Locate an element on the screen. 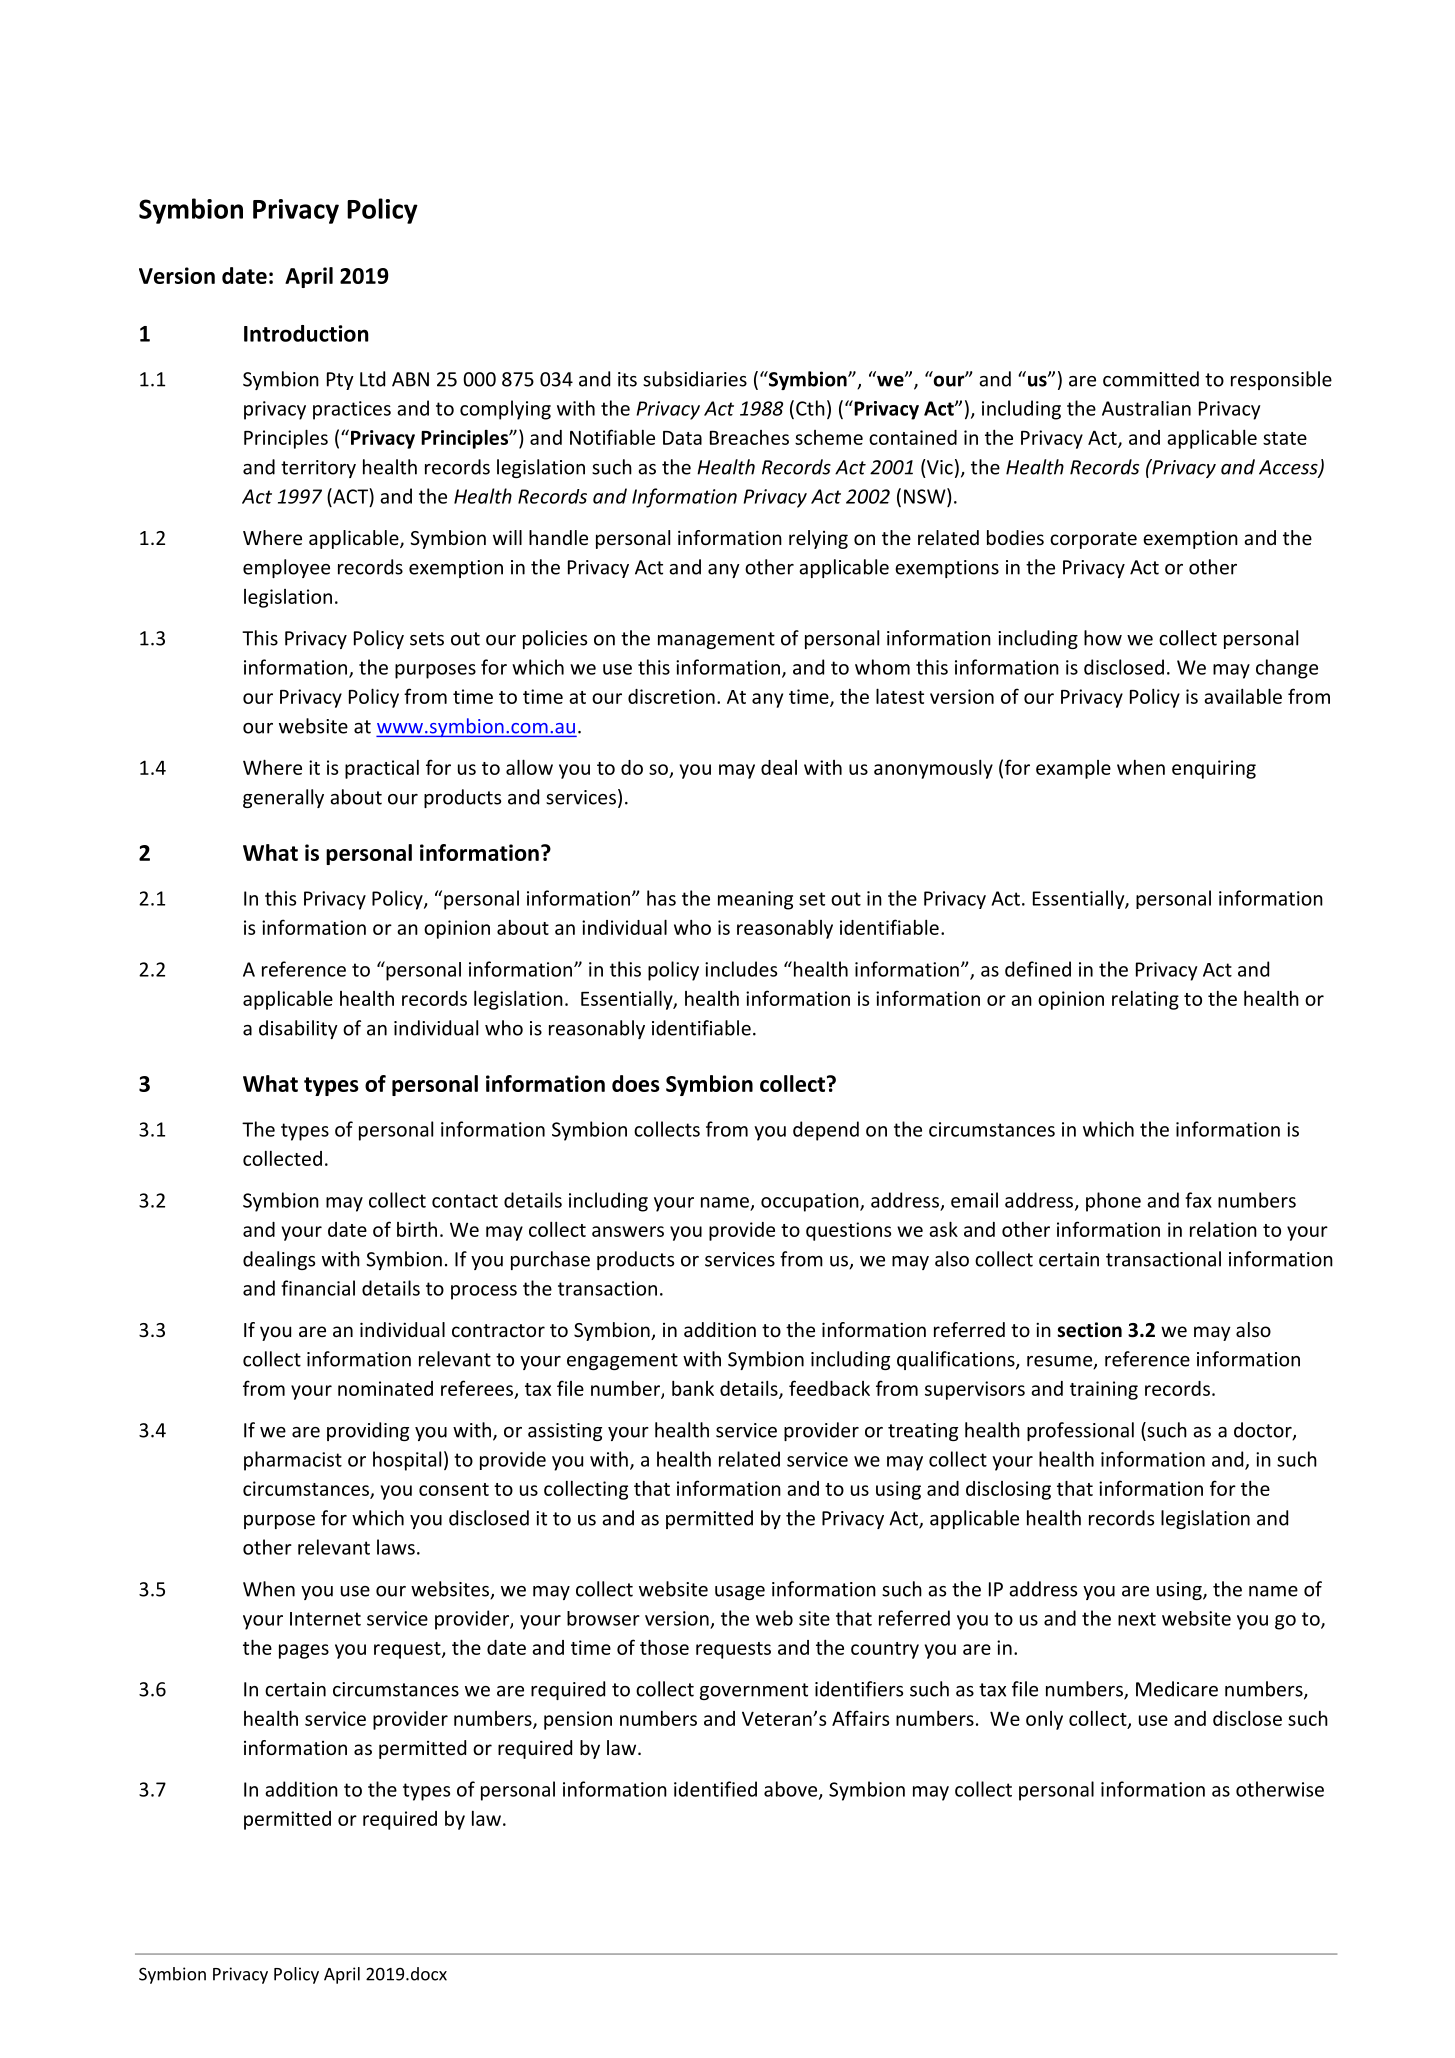  meaning is located at coordinates (755, 900).
